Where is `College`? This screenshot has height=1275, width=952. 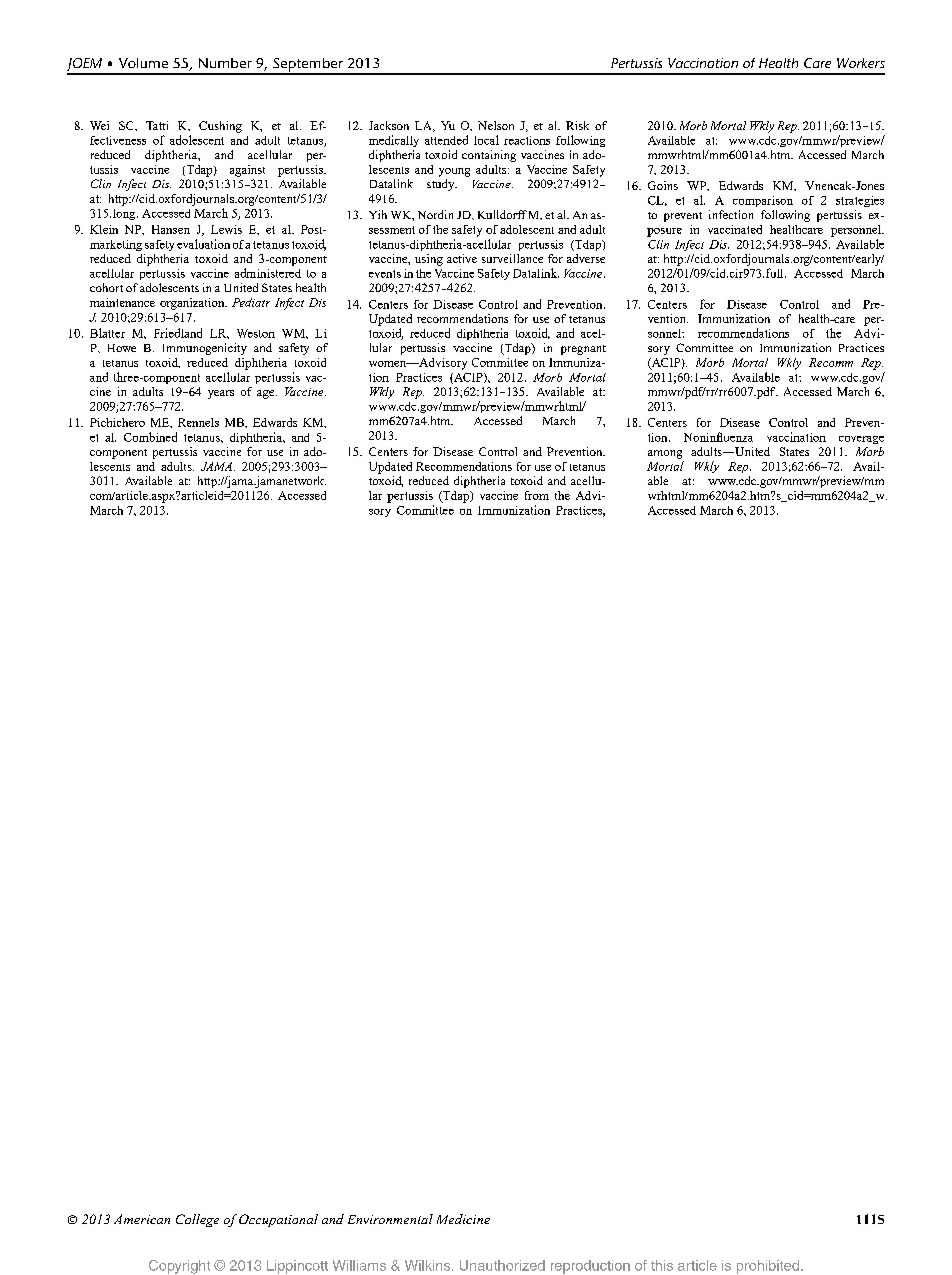
College is located at coordinates (197, 1220).
